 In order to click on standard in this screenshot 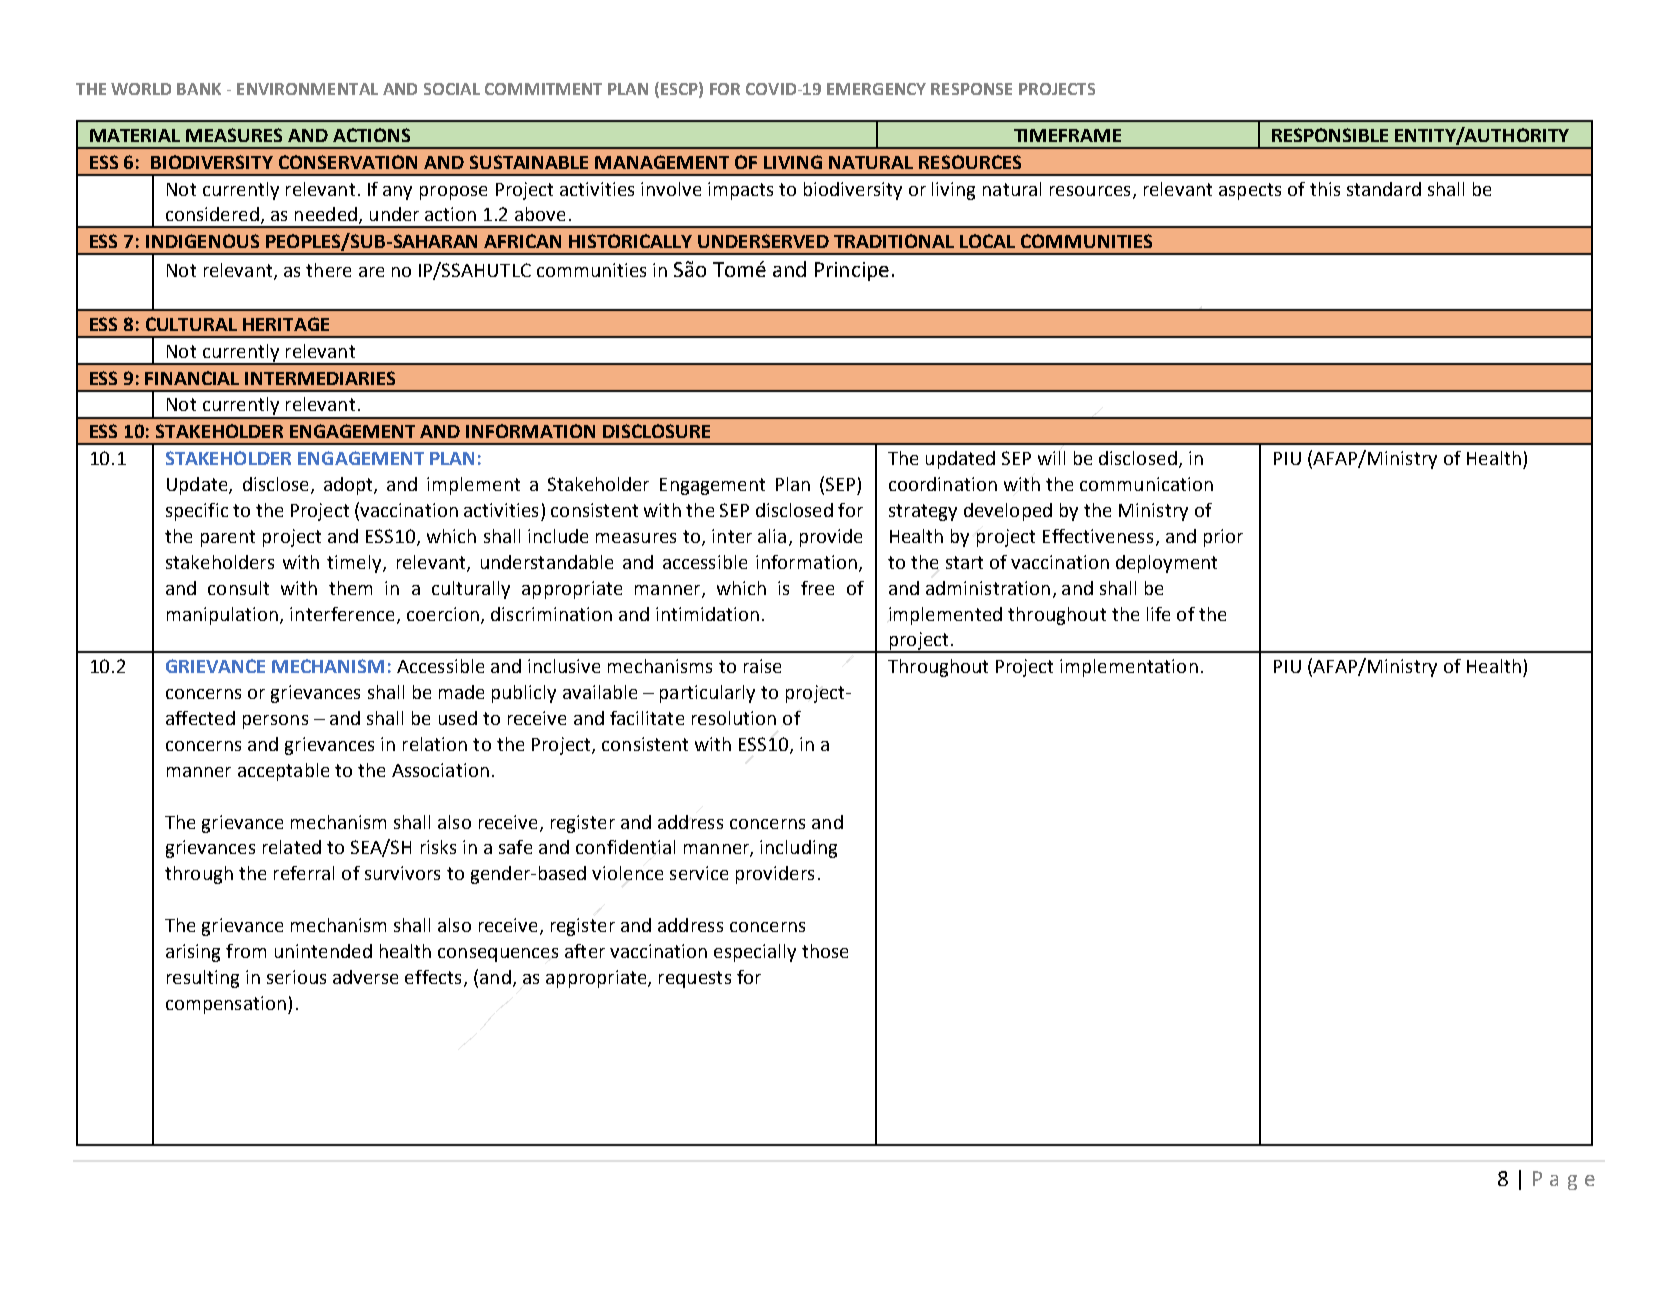, I will do `click(1384, 189)`.
